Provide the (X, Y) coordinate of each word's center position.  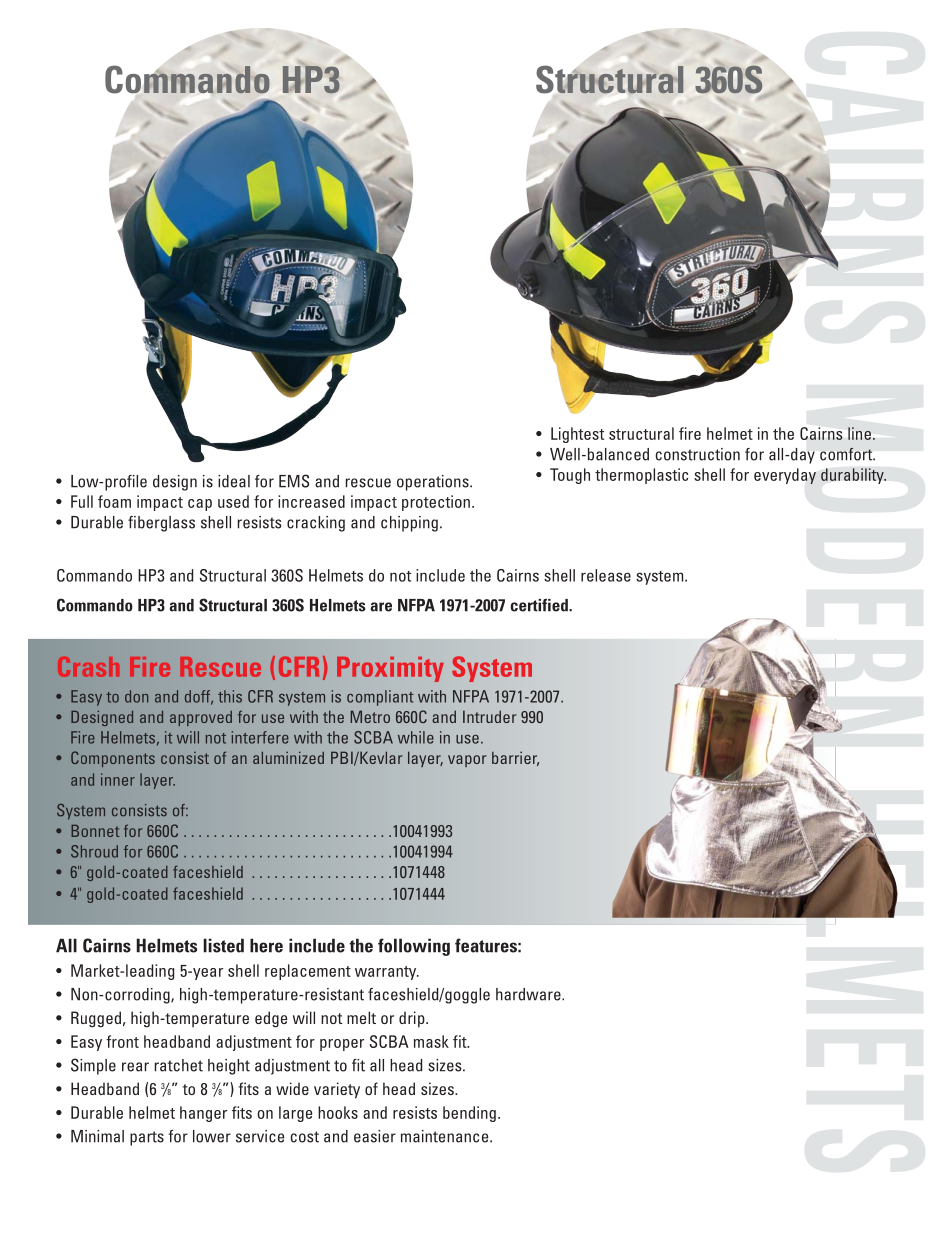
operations (434, 483)
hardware (529, 994)
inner (118, 779)
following (414, 947)
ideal (234, 481)
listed (223, 945)
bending (469, 1114)
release (606, 575)
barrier (515, 758)
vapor (467, 761)
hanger (203, 1114)
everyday (785, 476)
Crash (88, 667)
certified (540, 605)
